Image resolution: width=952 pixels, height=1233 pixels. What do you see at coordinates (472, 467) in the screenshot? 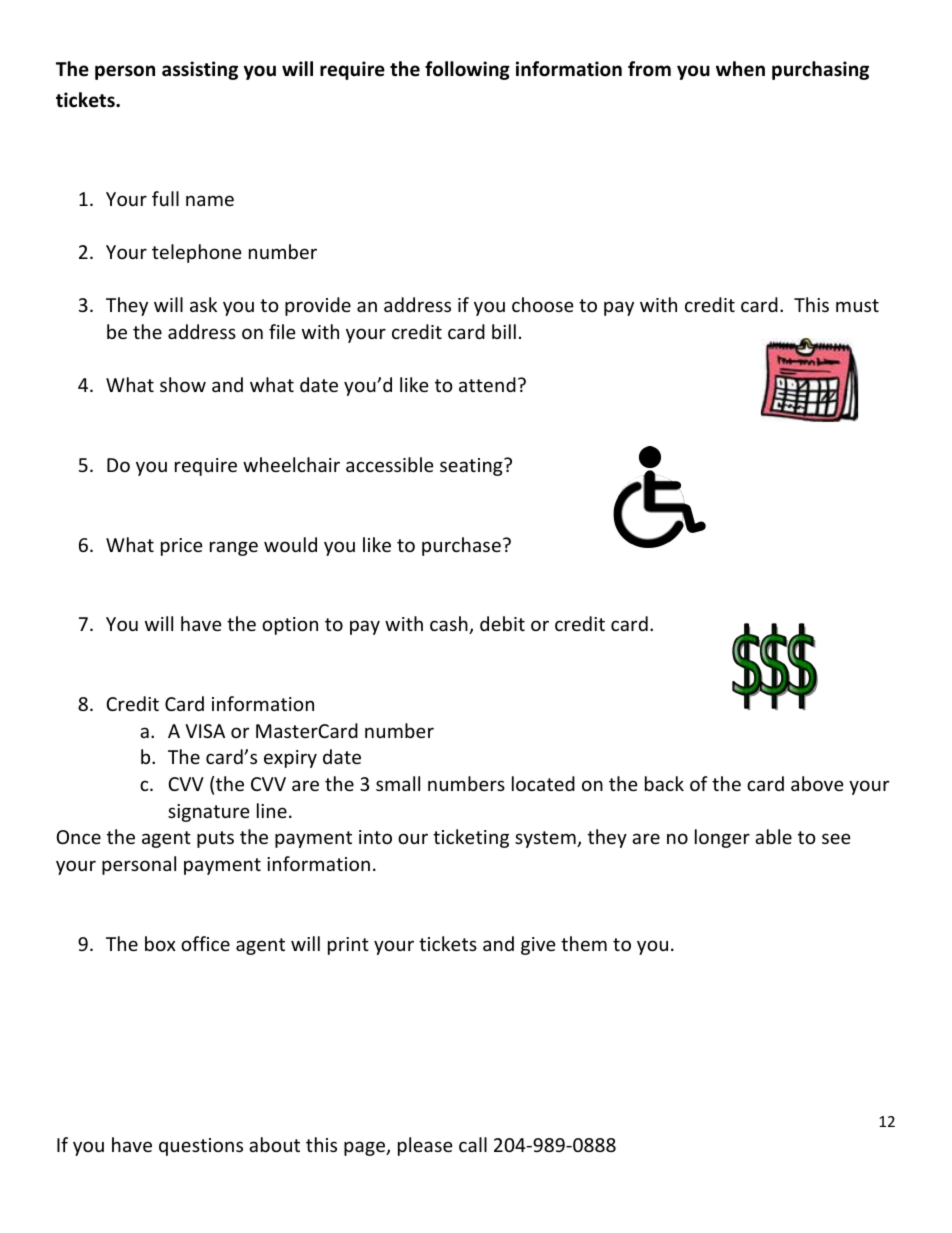
I see `seating` at bounding box center [472, 467].
